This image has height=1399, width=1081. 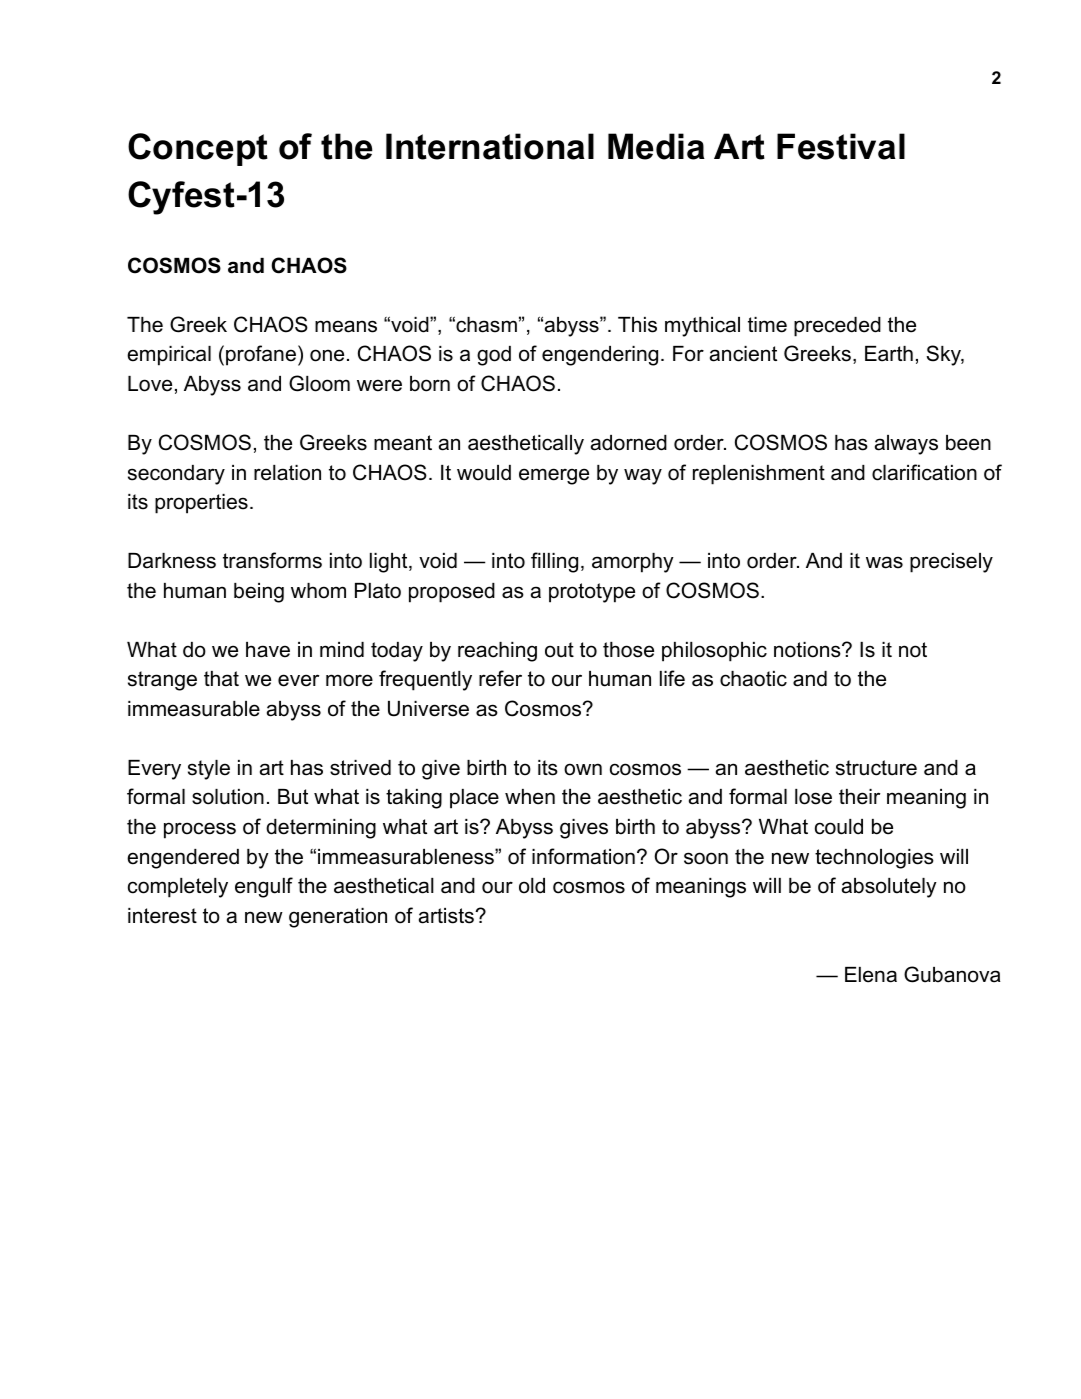 What do you see at coordinates (490, 146) in the image?
I see `International` at bounding box center [490, 146].
